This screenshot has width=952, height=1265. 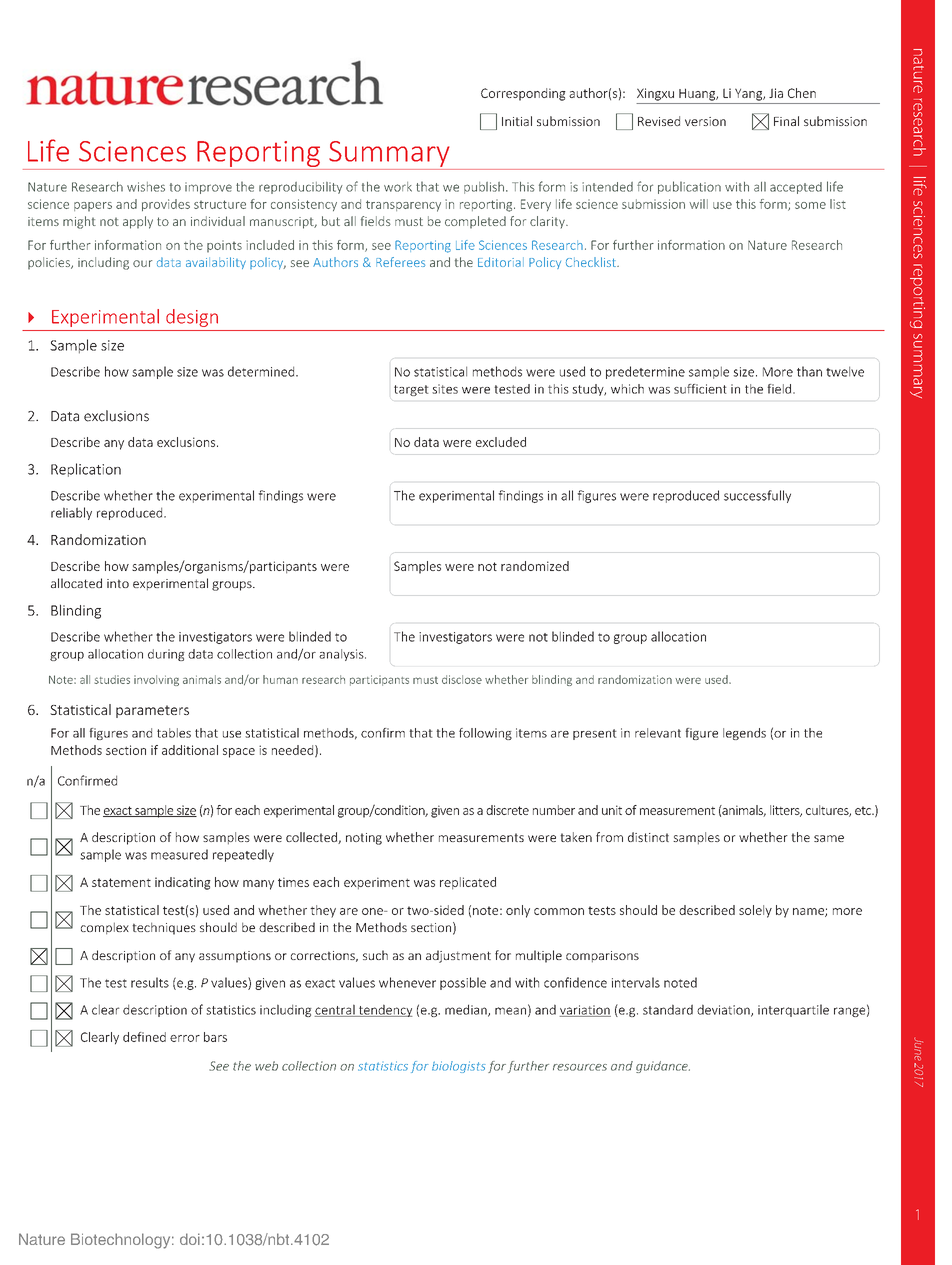 I want to click on deviation, so click(x=724, y=1010).
